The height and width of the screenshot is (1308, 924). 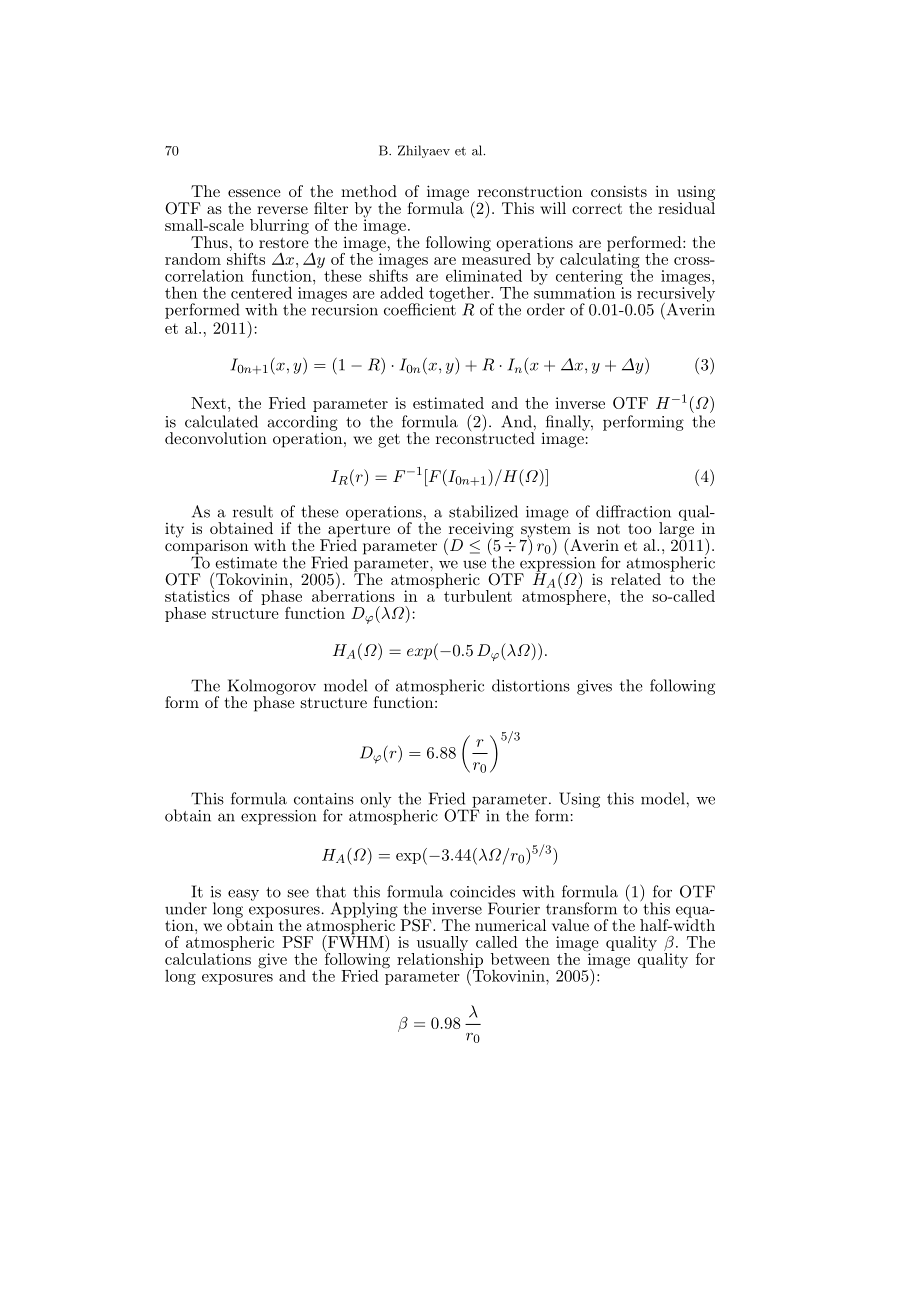 What do you see at coordinates (478, 596) in the screenshot?
I see `turbulent` at bounding box center [478, 596].
